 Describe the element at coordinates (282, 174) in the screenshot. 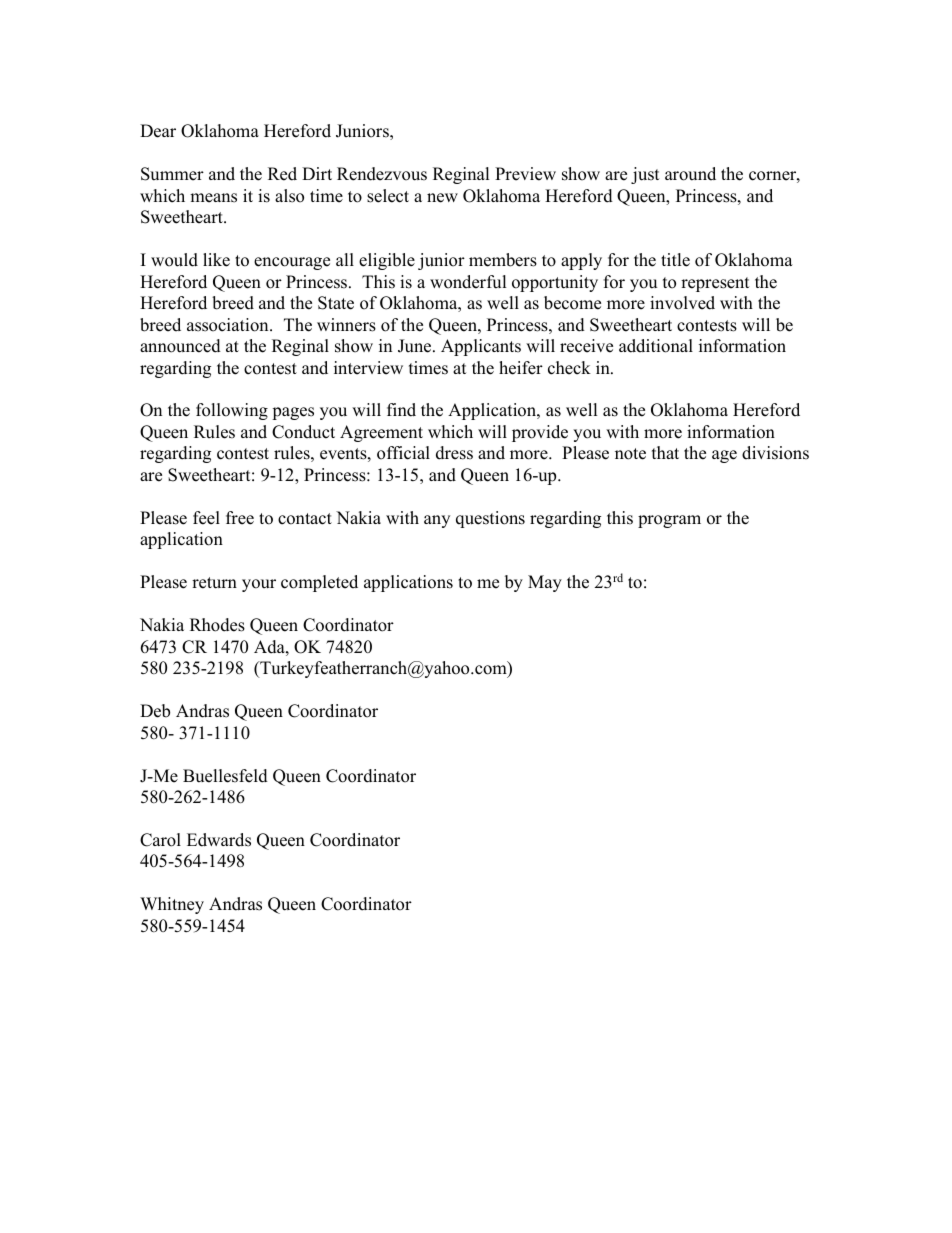

I see `Red` at that location.
